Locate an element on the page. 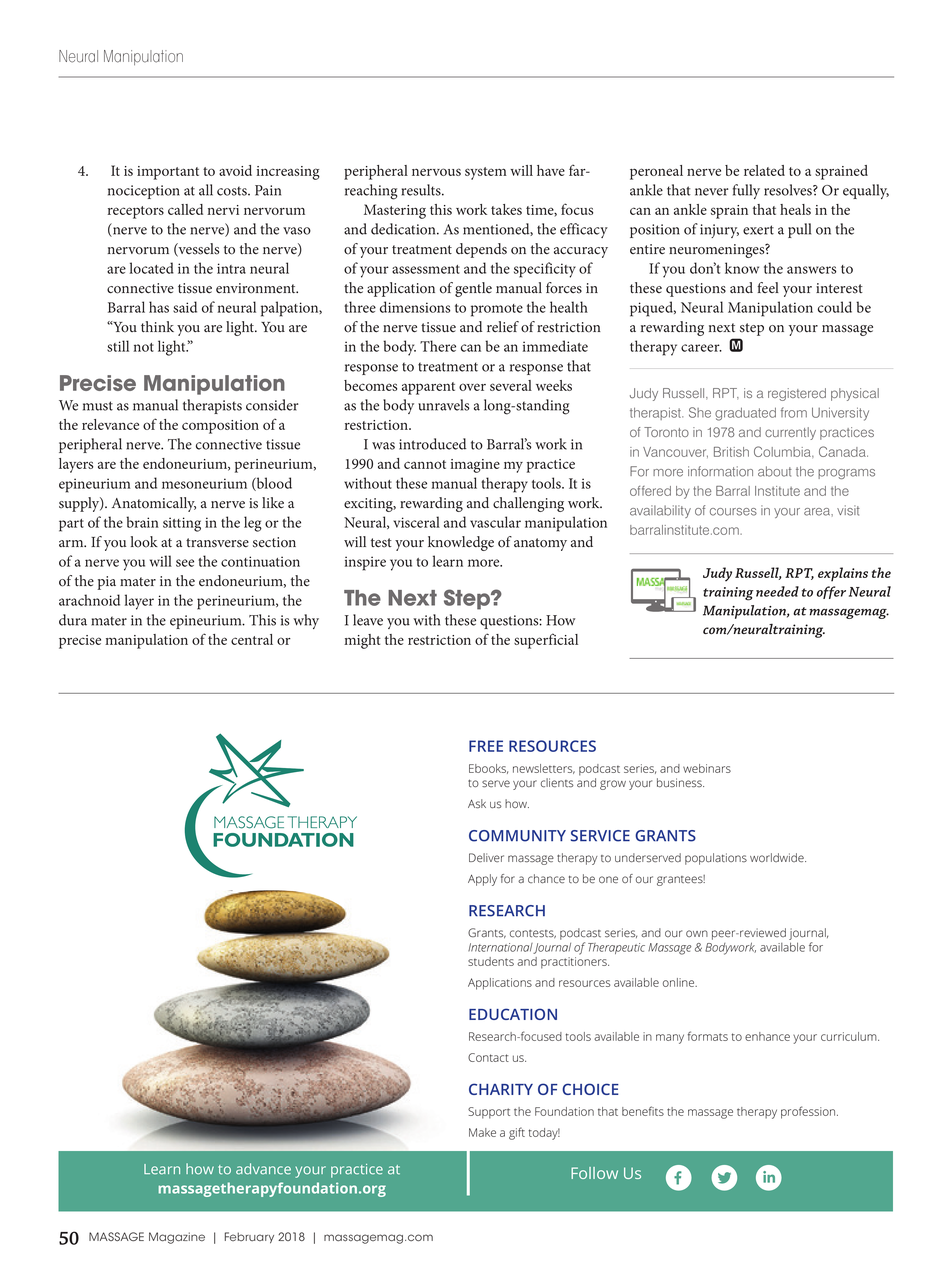 The image size is (952, 1275). takes is located at coordinates (506, 209).
